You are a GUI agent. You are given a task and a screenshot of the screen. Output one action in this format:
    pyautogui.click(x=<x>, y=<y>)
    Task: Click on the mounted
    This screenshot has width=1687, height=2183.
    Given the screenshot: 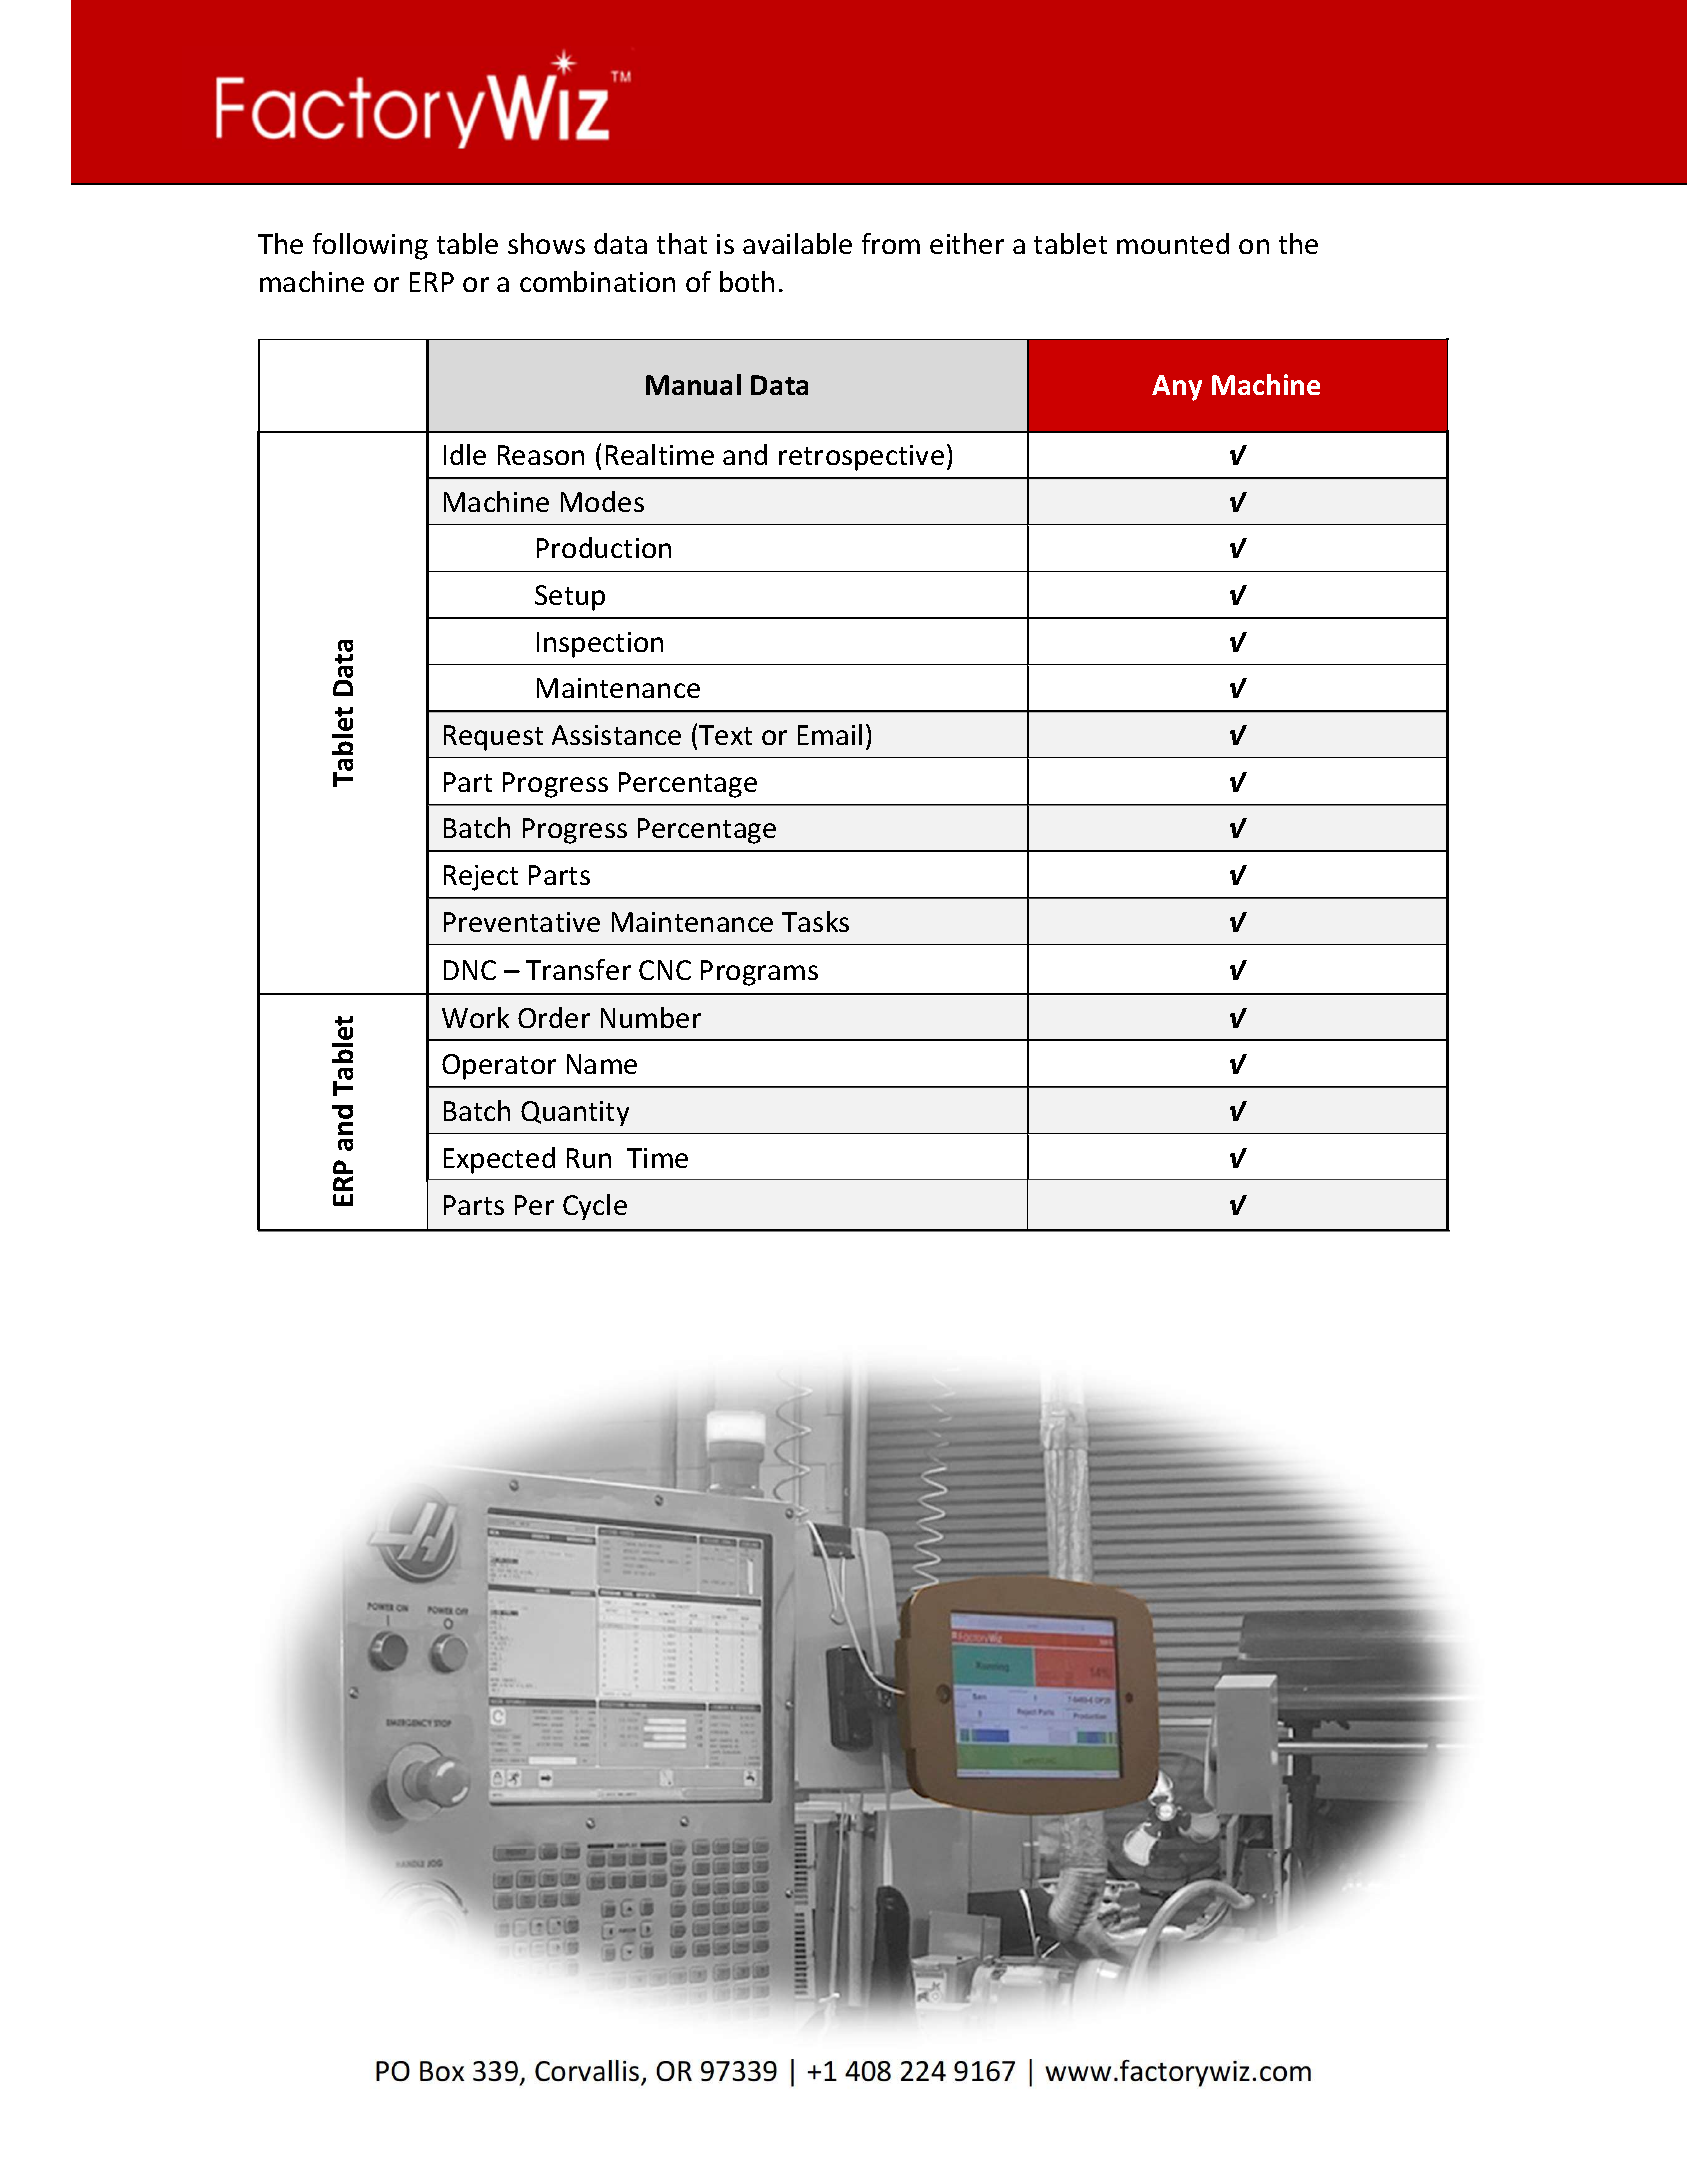 What is the action you would take?
    pyautogui.click(x=1173, y=243)
